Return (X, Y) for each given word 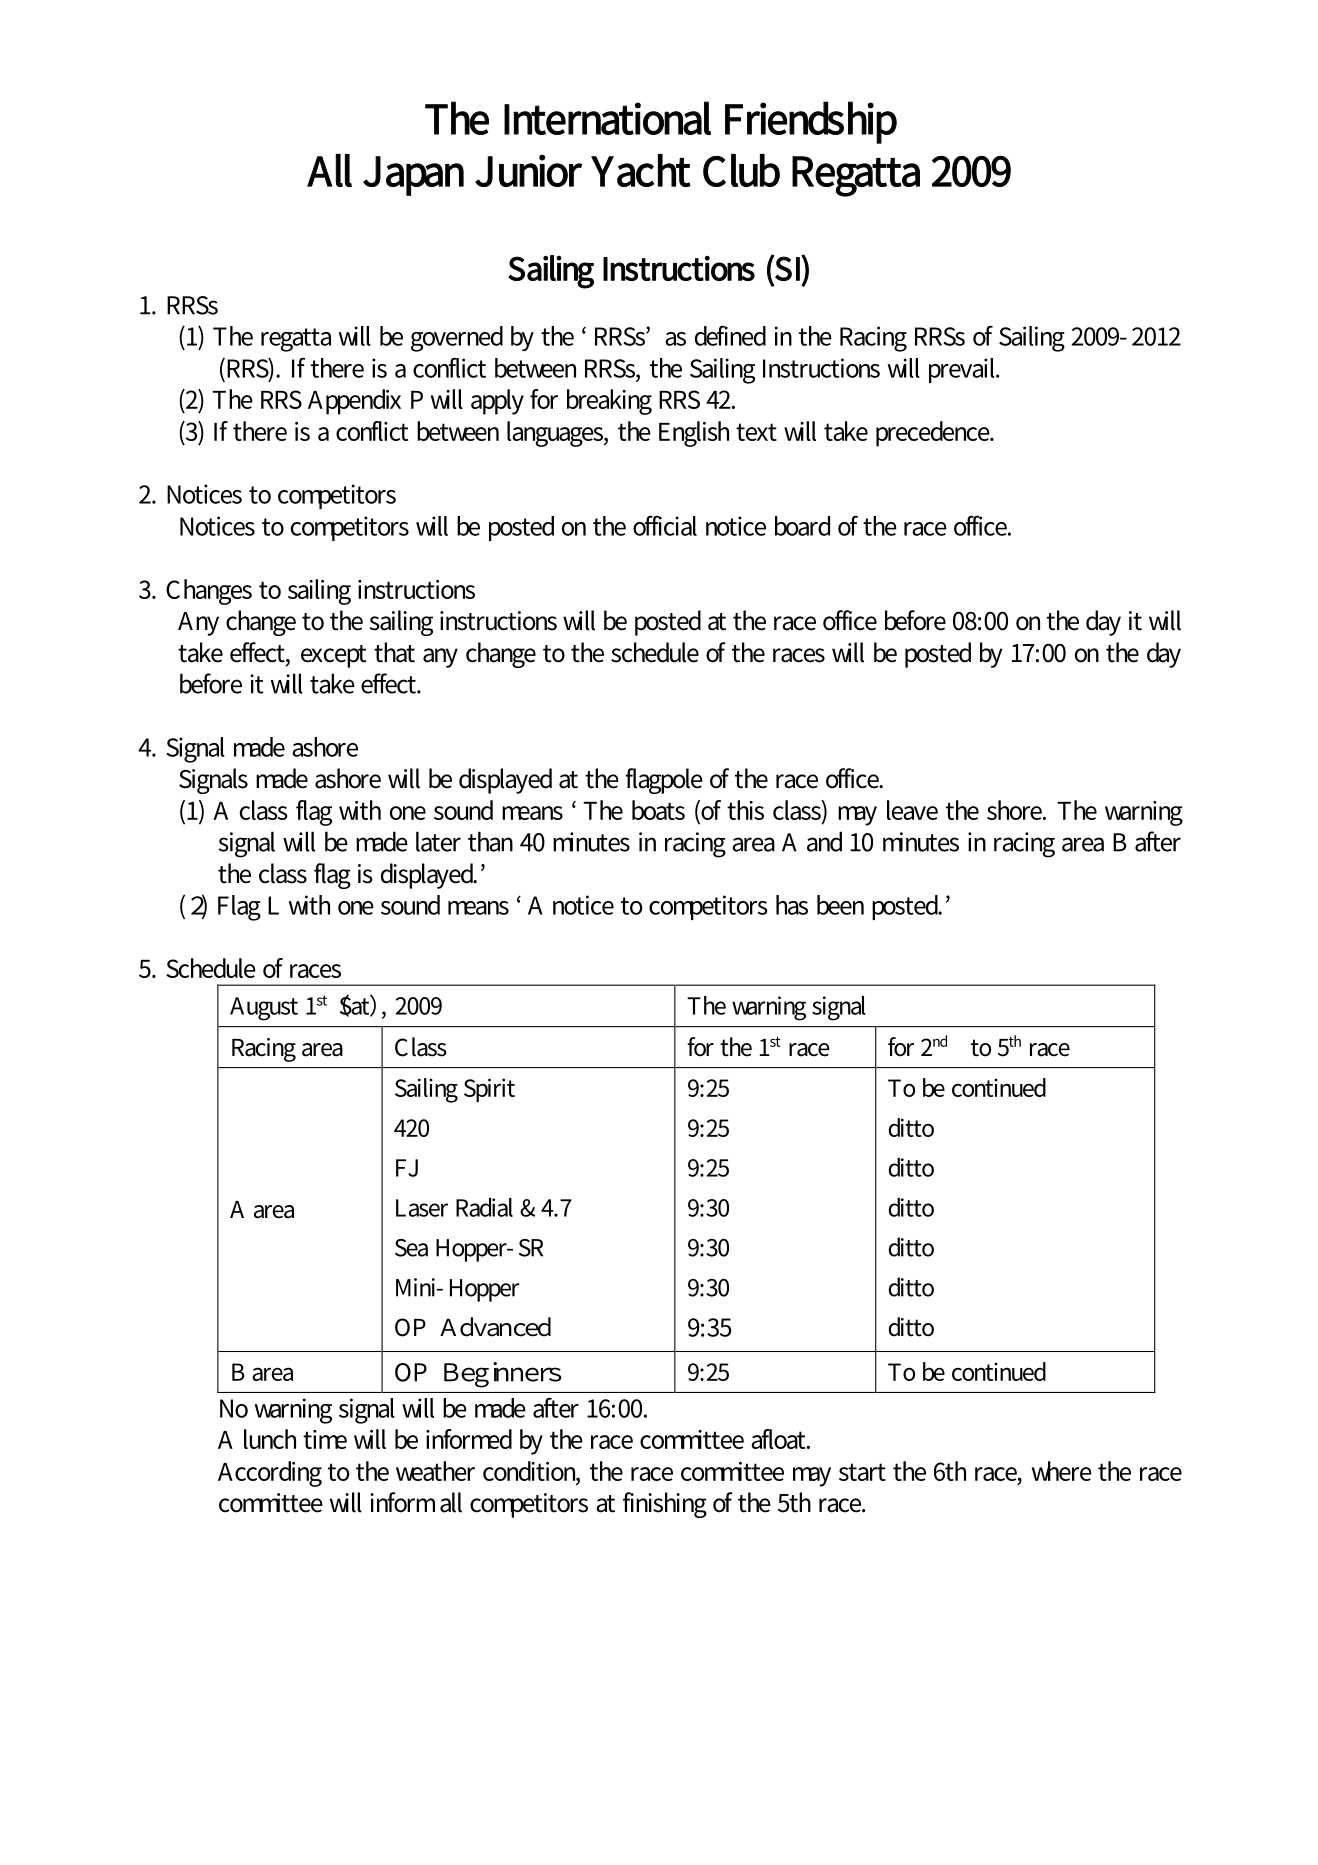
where (1062, 1471)
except (334, 656)
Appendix (354, 402)
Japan (413, 176)
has (792, 905)
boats (658, 810)
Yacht (641, 170)
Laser (422, 1208)
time (325, 1439)
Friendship (811, 122)
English (694, 434)
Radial (484, 1207)
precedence (934, 434)
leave (912, 810)
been (840, 905)
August (264, 1009)
